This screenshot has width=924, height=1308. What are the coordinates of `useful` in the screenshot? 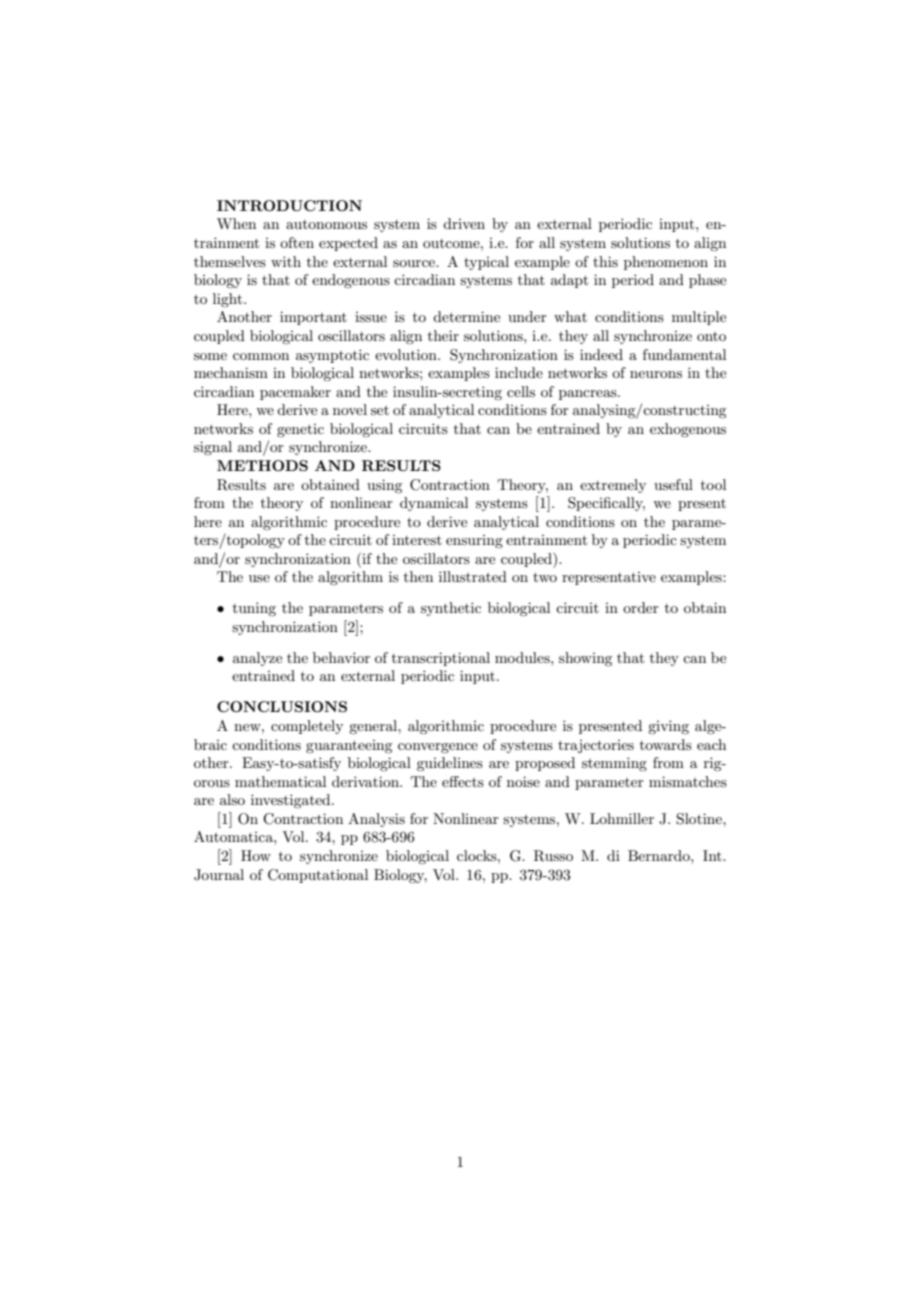 It's located at (673, 484).
